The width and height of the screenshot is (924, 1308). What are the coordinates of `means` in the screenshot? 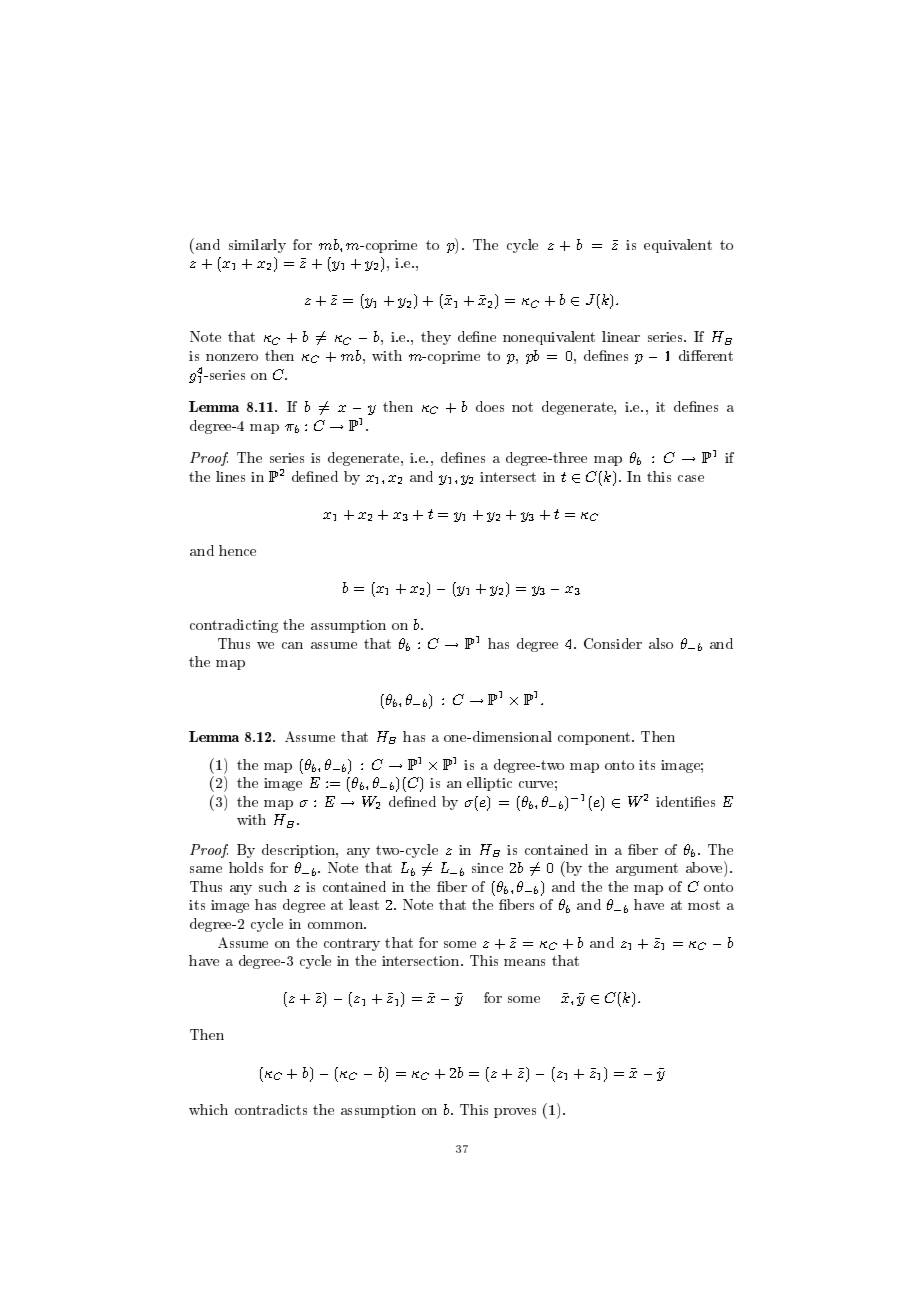 It's located at (524, 962).
